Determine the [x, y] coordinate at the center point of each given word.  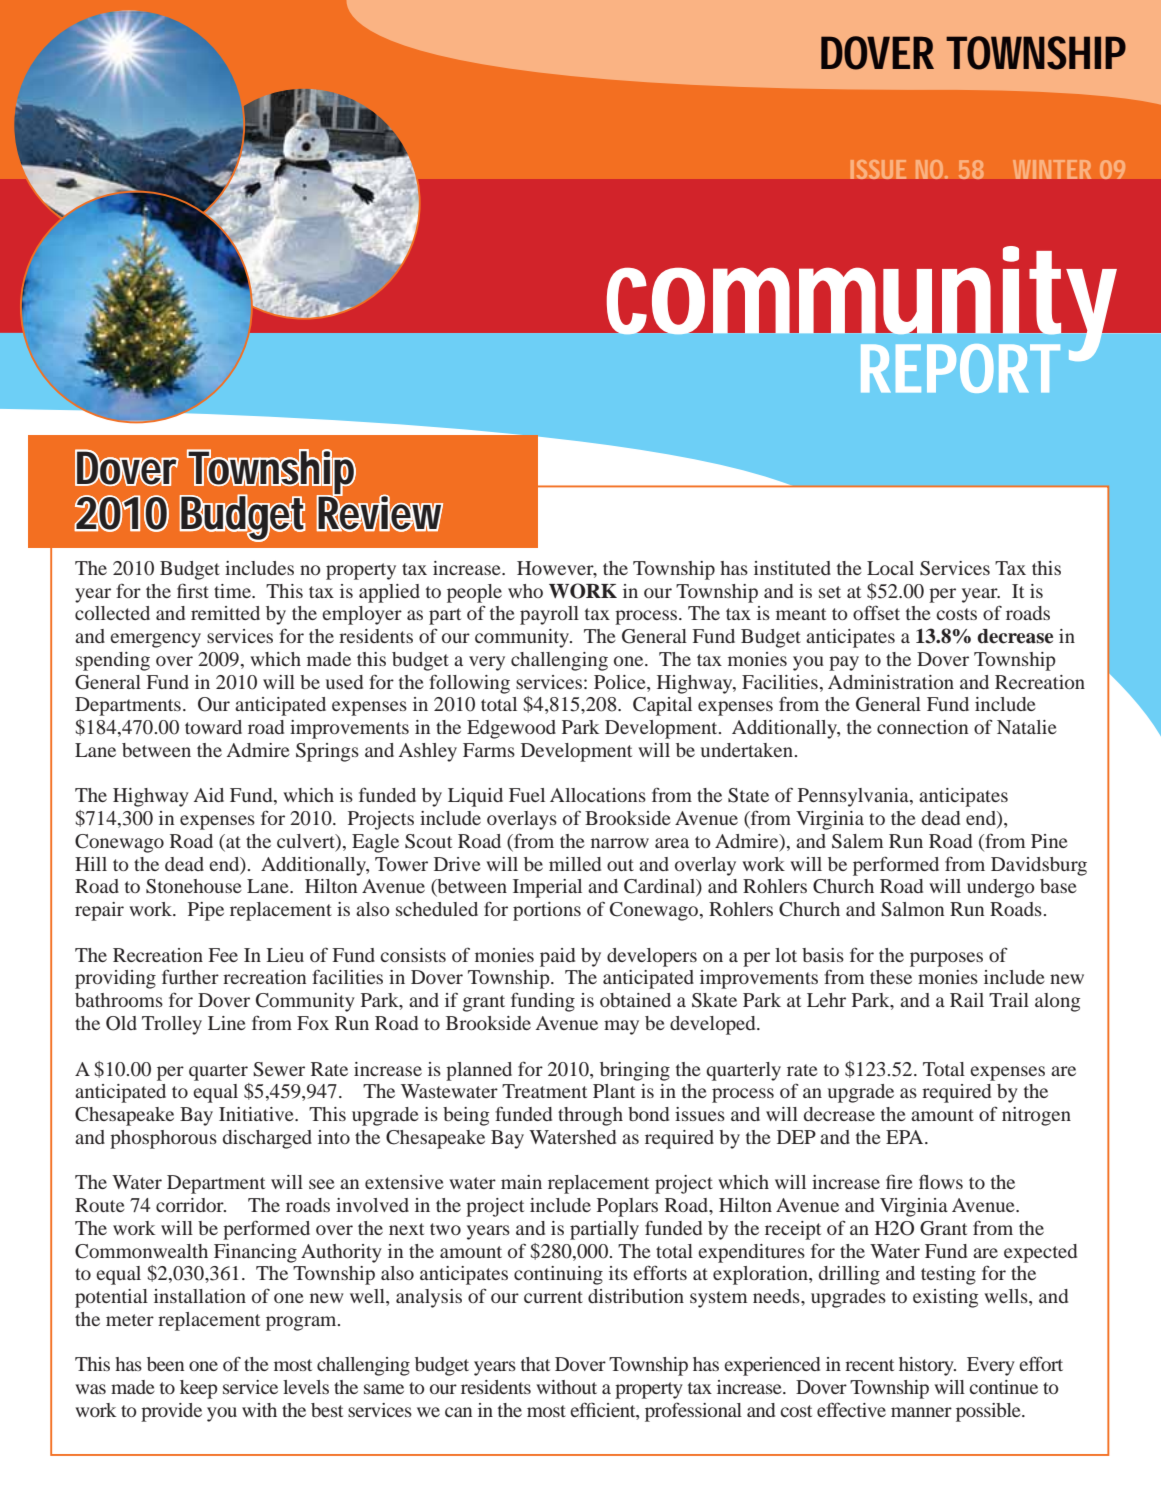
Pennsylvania [854, 797]
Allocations [598, 795]
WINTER [1052, 169]
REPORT [960, 368]
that [535, 1364]
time [233, 591]
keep [199, 1389]
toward [213, 727]
